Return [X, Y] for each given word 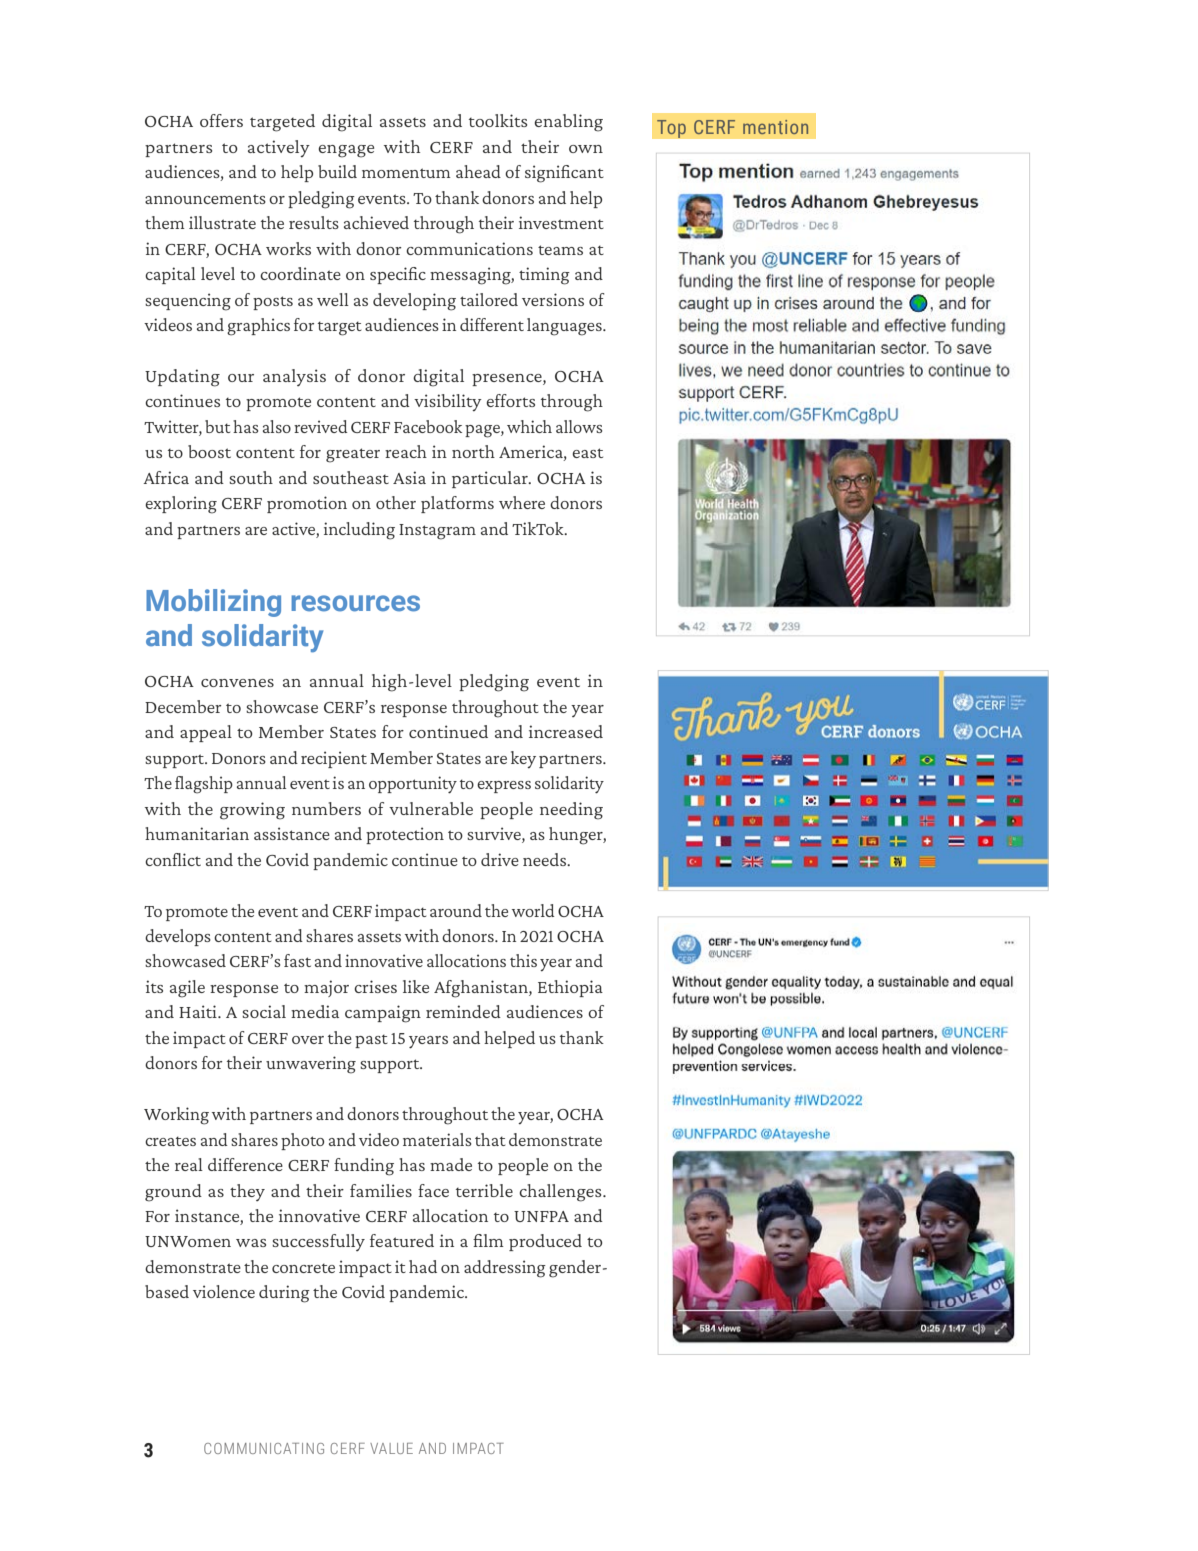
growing [252, 811]
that [490, 1139]
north [473, 451]
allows [579, 426]
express [504, 787]
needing [571, 811]
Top [671, 129]
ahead [478, 171]
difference [245, 1164]
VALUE [391, 1448]
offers [221, 120]
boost [209, 451]
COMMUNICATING [264, 1448]
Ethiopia [570, 988]
